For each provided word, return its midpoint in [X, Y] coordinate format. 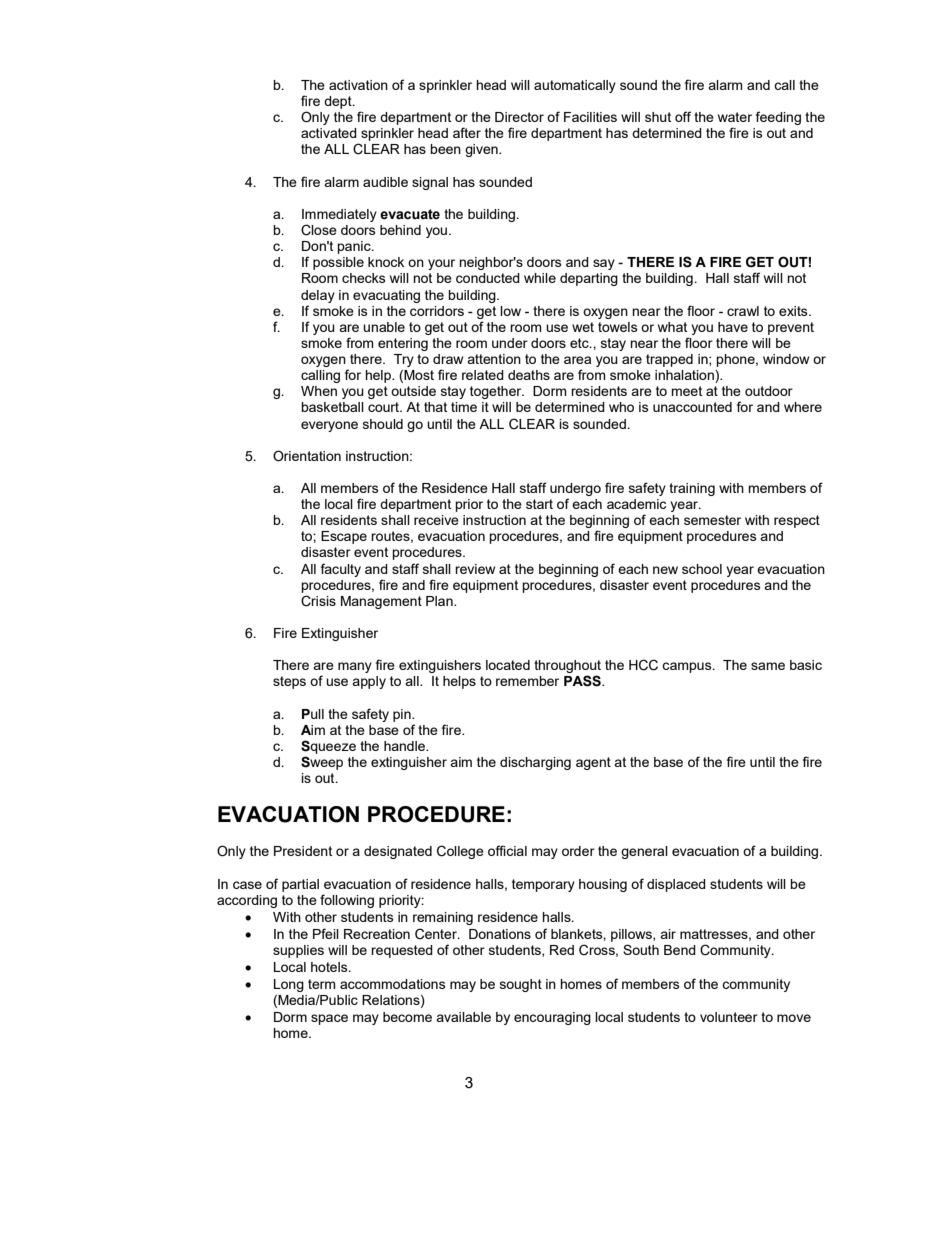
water [735, 117]
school [702, 569]
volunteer [729, 1017]
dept [339, 102]
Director [519, 117]
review [475, 569]
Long [289, 985]
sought [521, 985]
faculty [341, 570]
